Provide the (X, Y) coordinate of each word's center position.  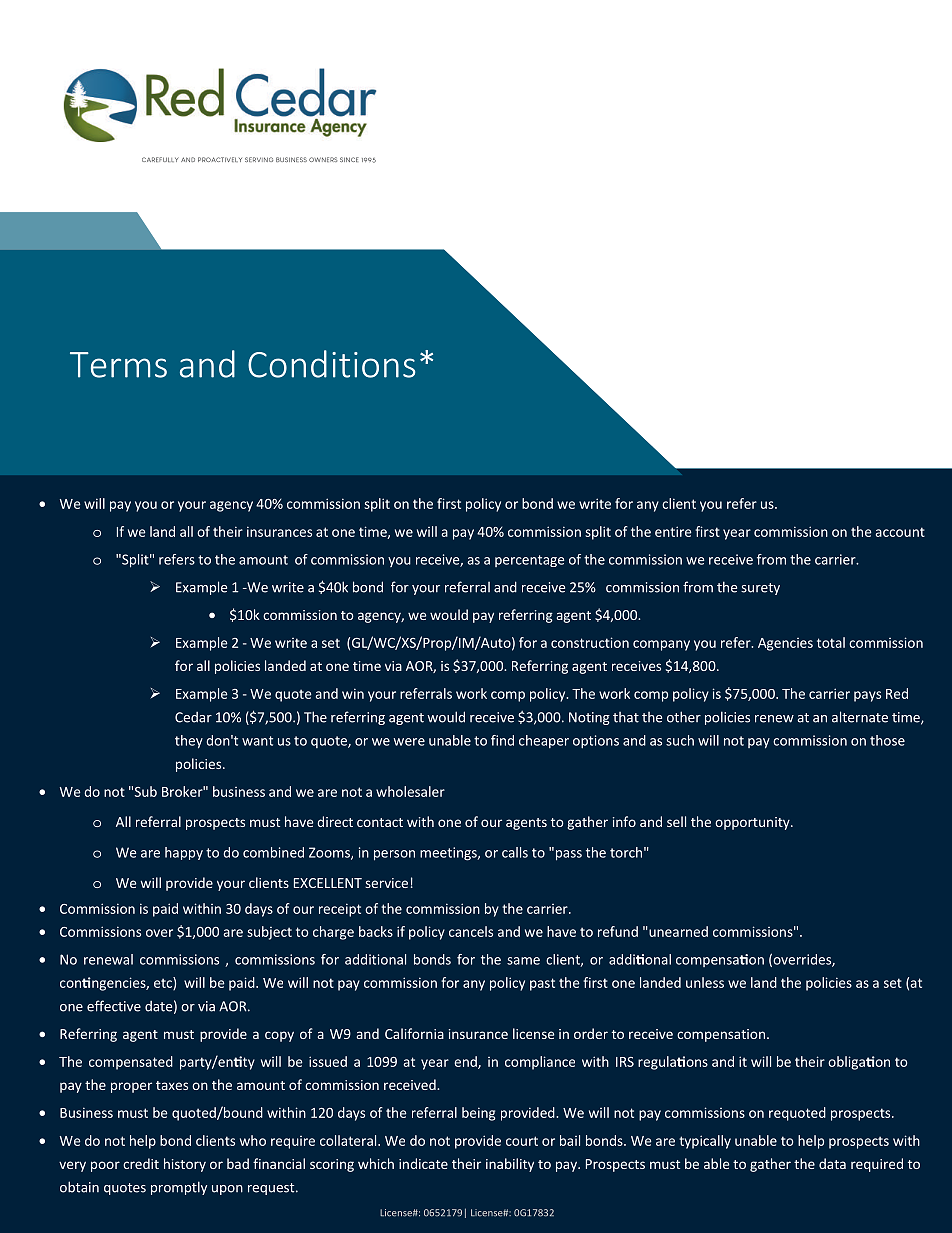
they (189, 742)
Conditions (331, 364)
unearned (677, 931)
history (185, 1165)
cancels (471, 931)
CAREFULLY (160, 159)
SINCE (349, 159)
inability (510, 1165)
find (502, 740)
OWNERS (323, 159)
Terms (118, 365)
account (900, 532)
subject (269, 933)
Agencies (785, 644)
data (832, 1163)
